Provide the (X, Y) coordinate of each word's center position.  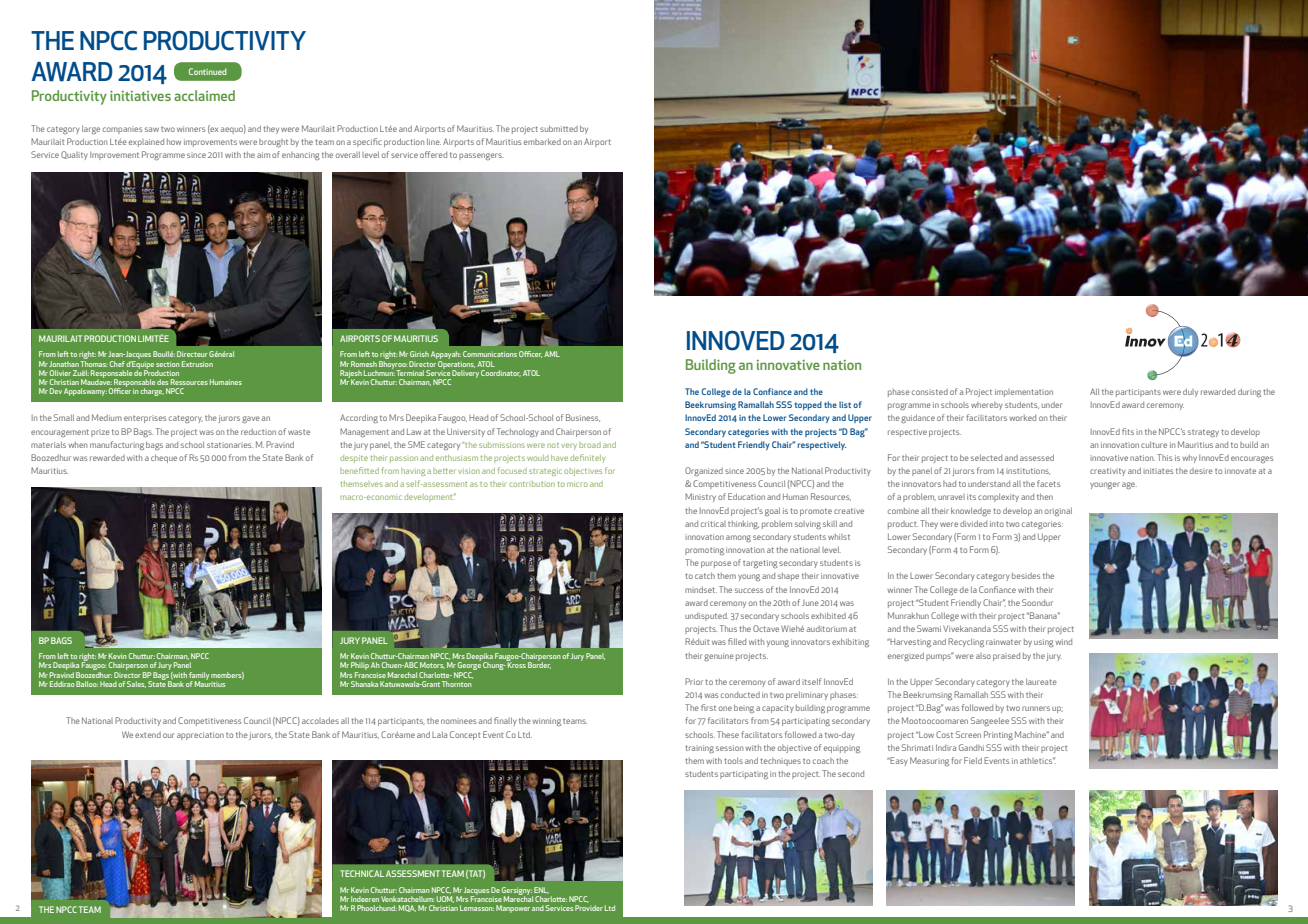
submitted (559, 128)
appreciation (200, 736)
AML (552, 354)
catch (705, 575)
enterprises (145, 419)
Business (583, 418)
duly (1190, 392)
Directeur (192, 354)
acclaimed (204, 95)
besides (1026, 576)
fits (1128, 431)
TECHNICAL (362, 873)
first (708, 707)
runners (1036, 708)
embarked (542, 141)
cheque (164, 458)
